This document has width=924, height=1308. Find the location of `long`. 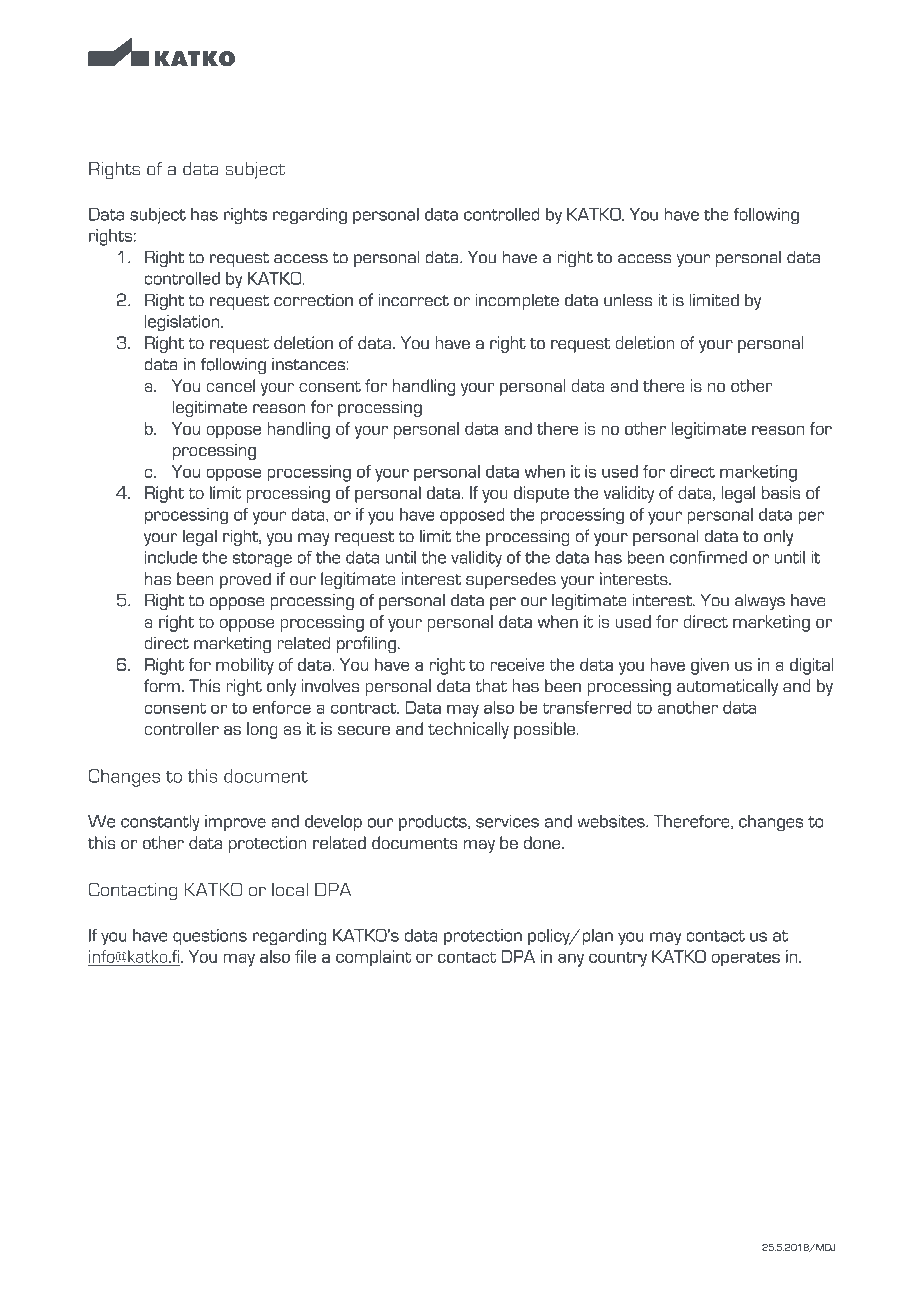

long is located at coordinates (262, 730).
